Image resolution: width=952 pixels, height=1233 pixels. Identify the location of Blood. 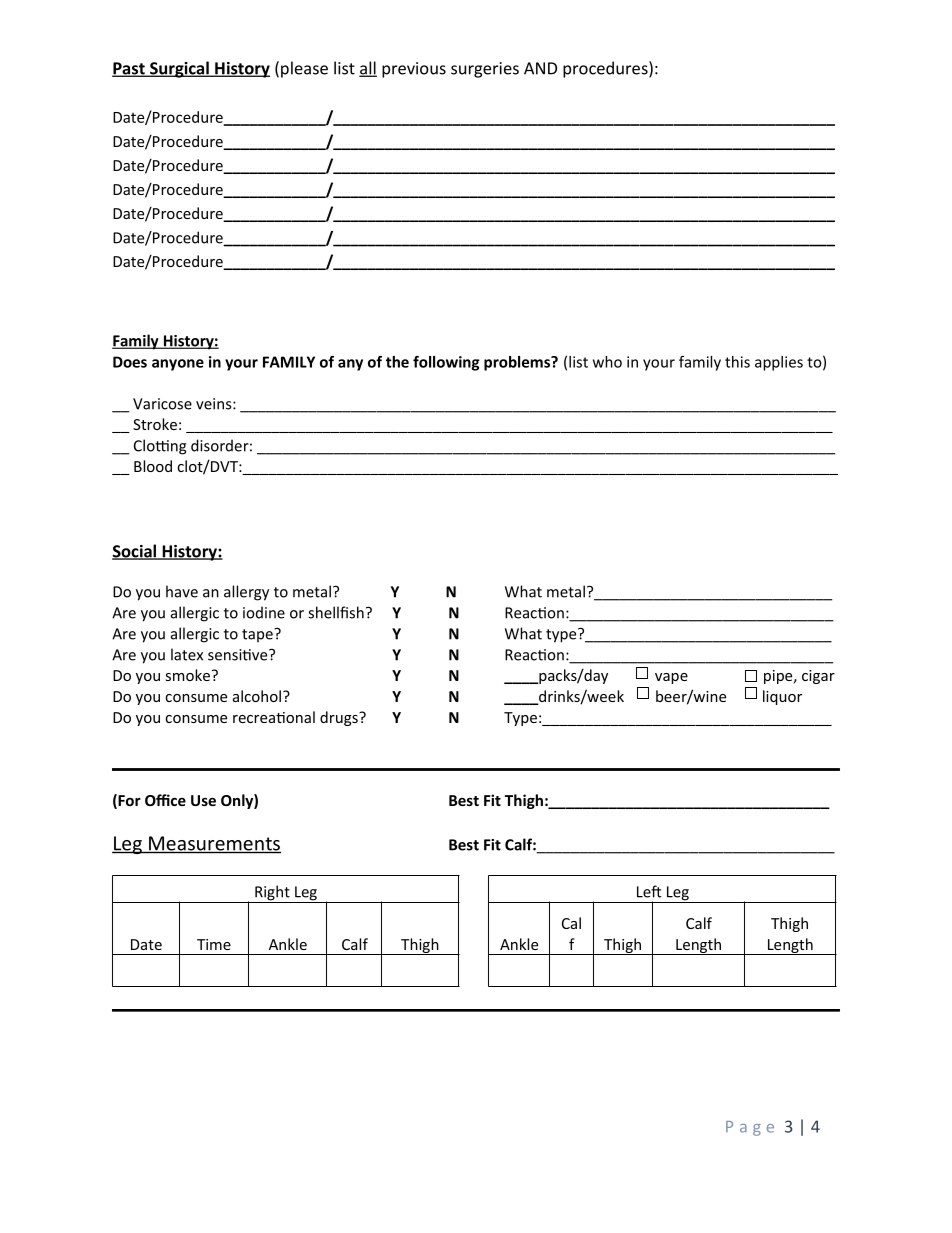
(153, 466).
